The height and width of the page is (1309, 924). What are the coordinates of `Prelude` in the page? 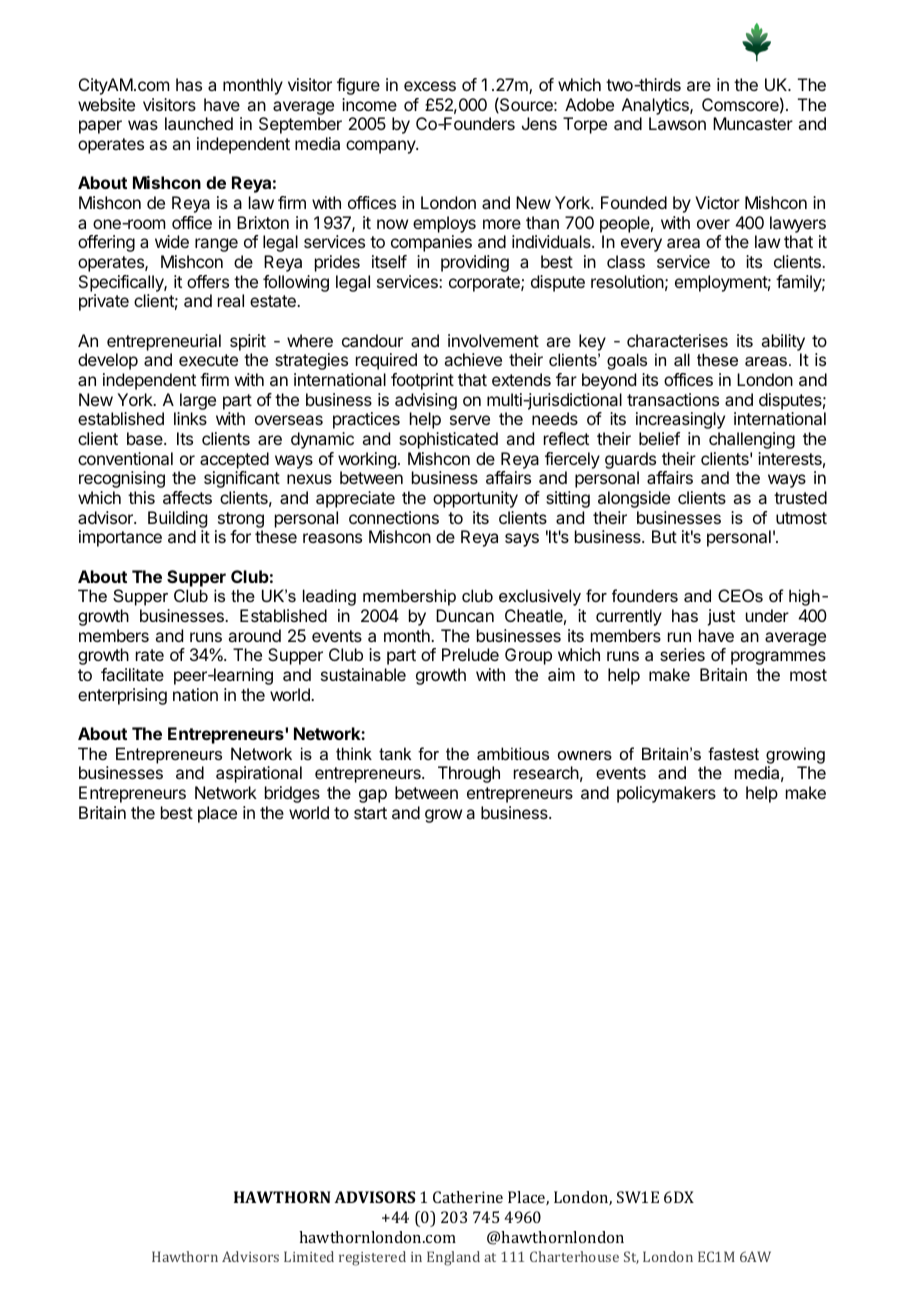 It's located at (470, 654).
